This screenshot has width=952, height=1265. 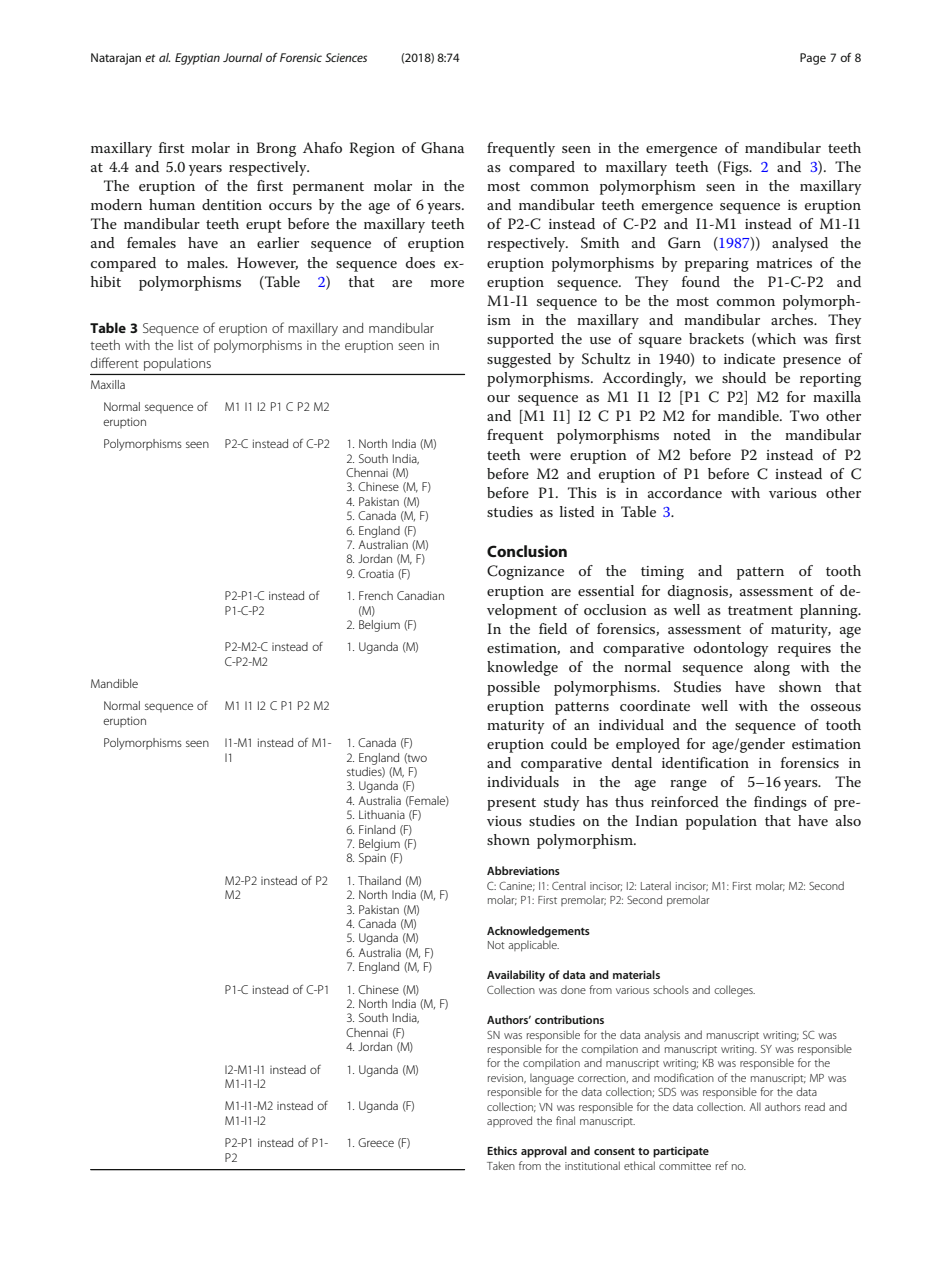 I want to click on French, so click(x=376, y=595).
